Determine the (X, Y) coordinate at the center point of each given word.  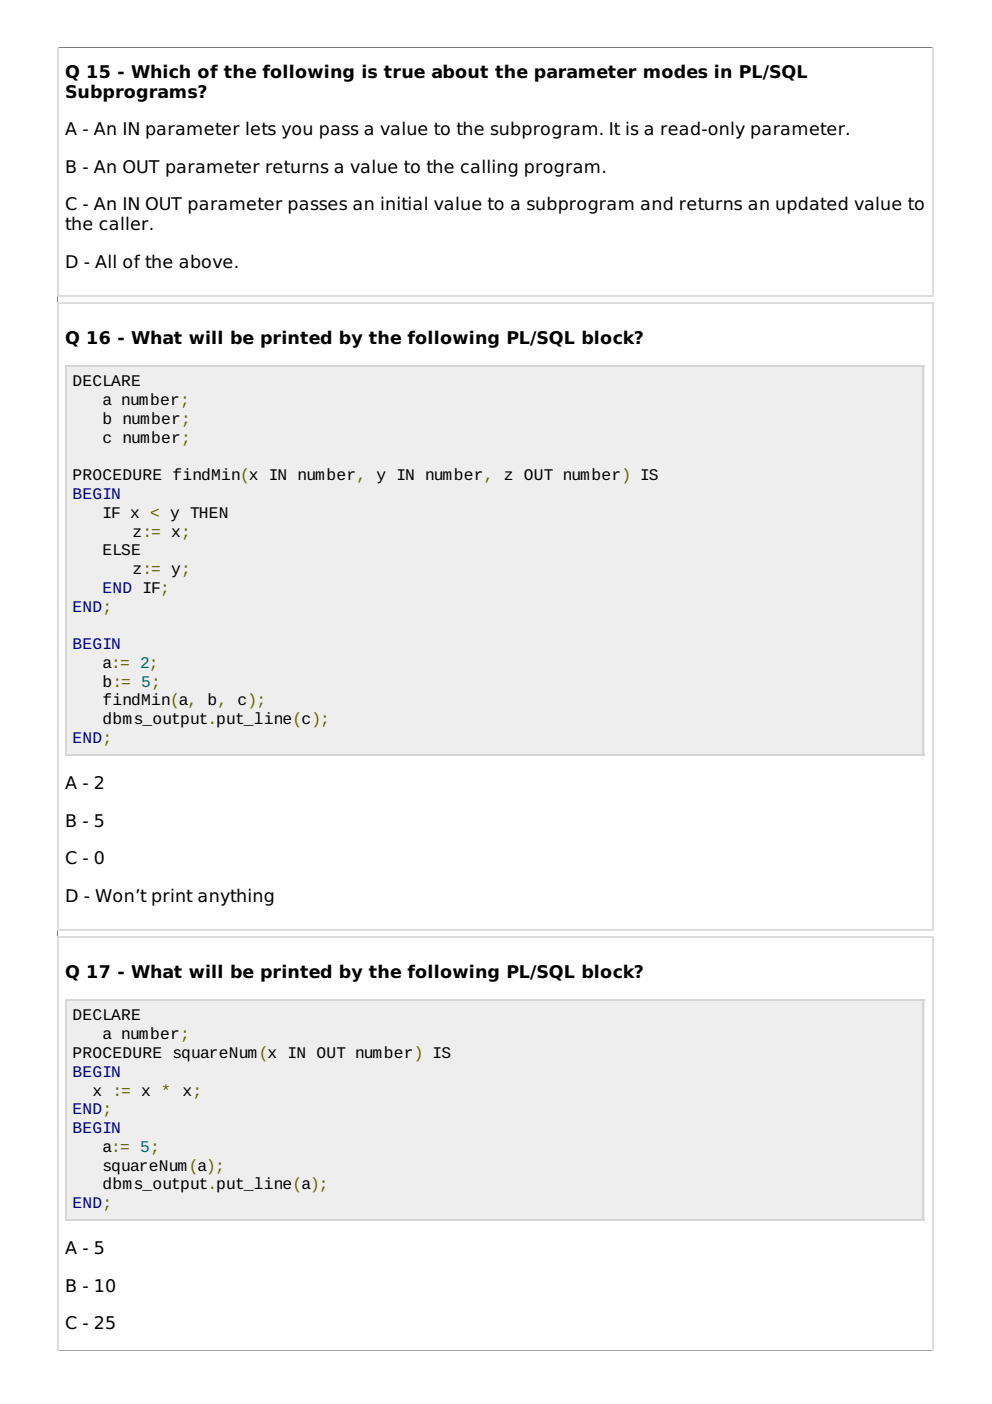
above (206, 261)
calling (489, 168)
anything (236, 897)
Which (160, 71)
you (297, 132)
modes (676, 71)
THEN (209, 512)
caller (125, 223)
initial (404, 203)
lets (261, 128)
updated (812, 205)
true (404, 72)
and (657, 203)
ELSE (121, 549)
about (460, 71)
